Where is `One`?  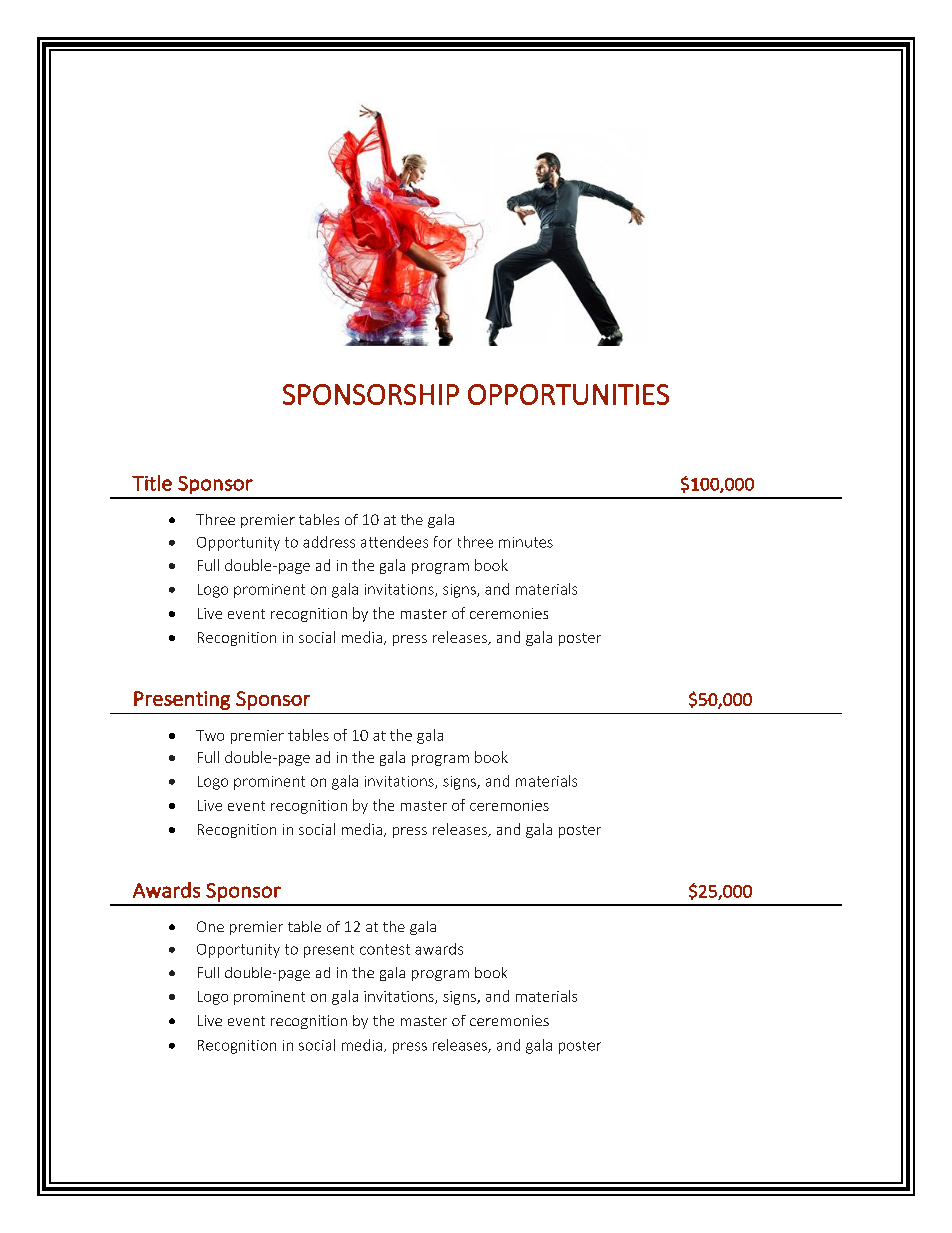 One is located at coordinates (210, 926).
